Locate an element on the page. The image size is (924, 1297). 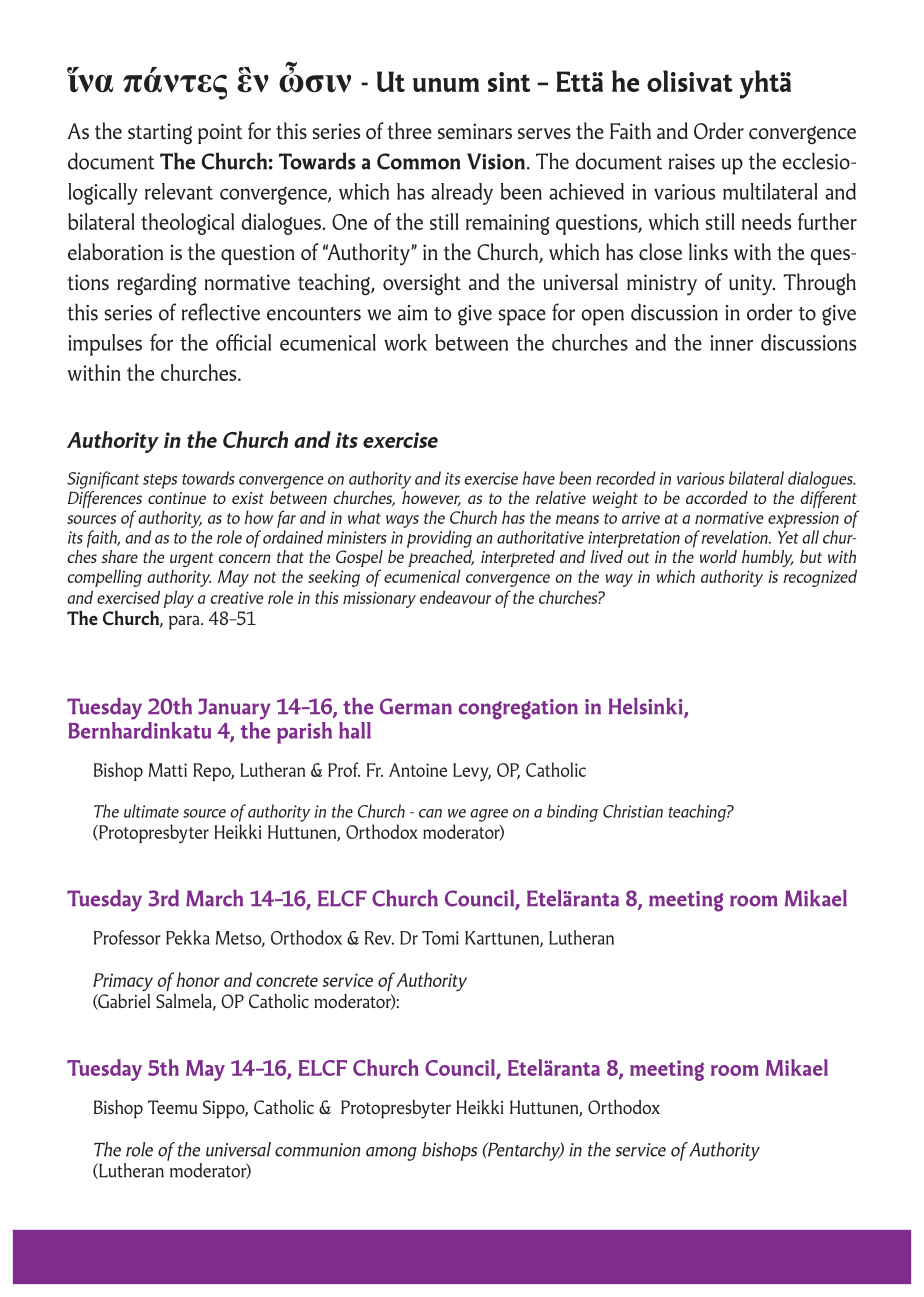
among is located at coordinates (391, 1154).
